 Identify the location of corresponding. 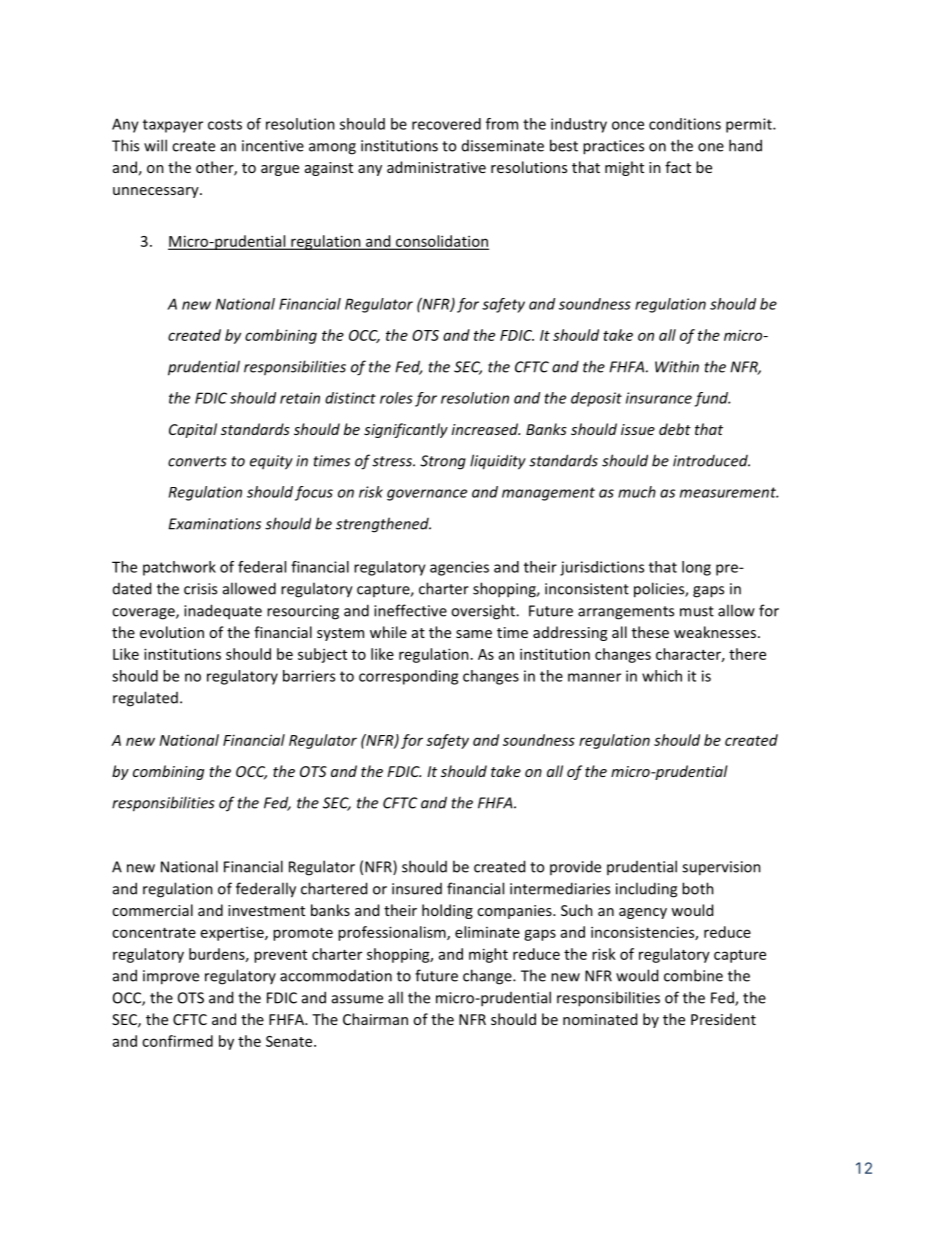
(408, 677).
